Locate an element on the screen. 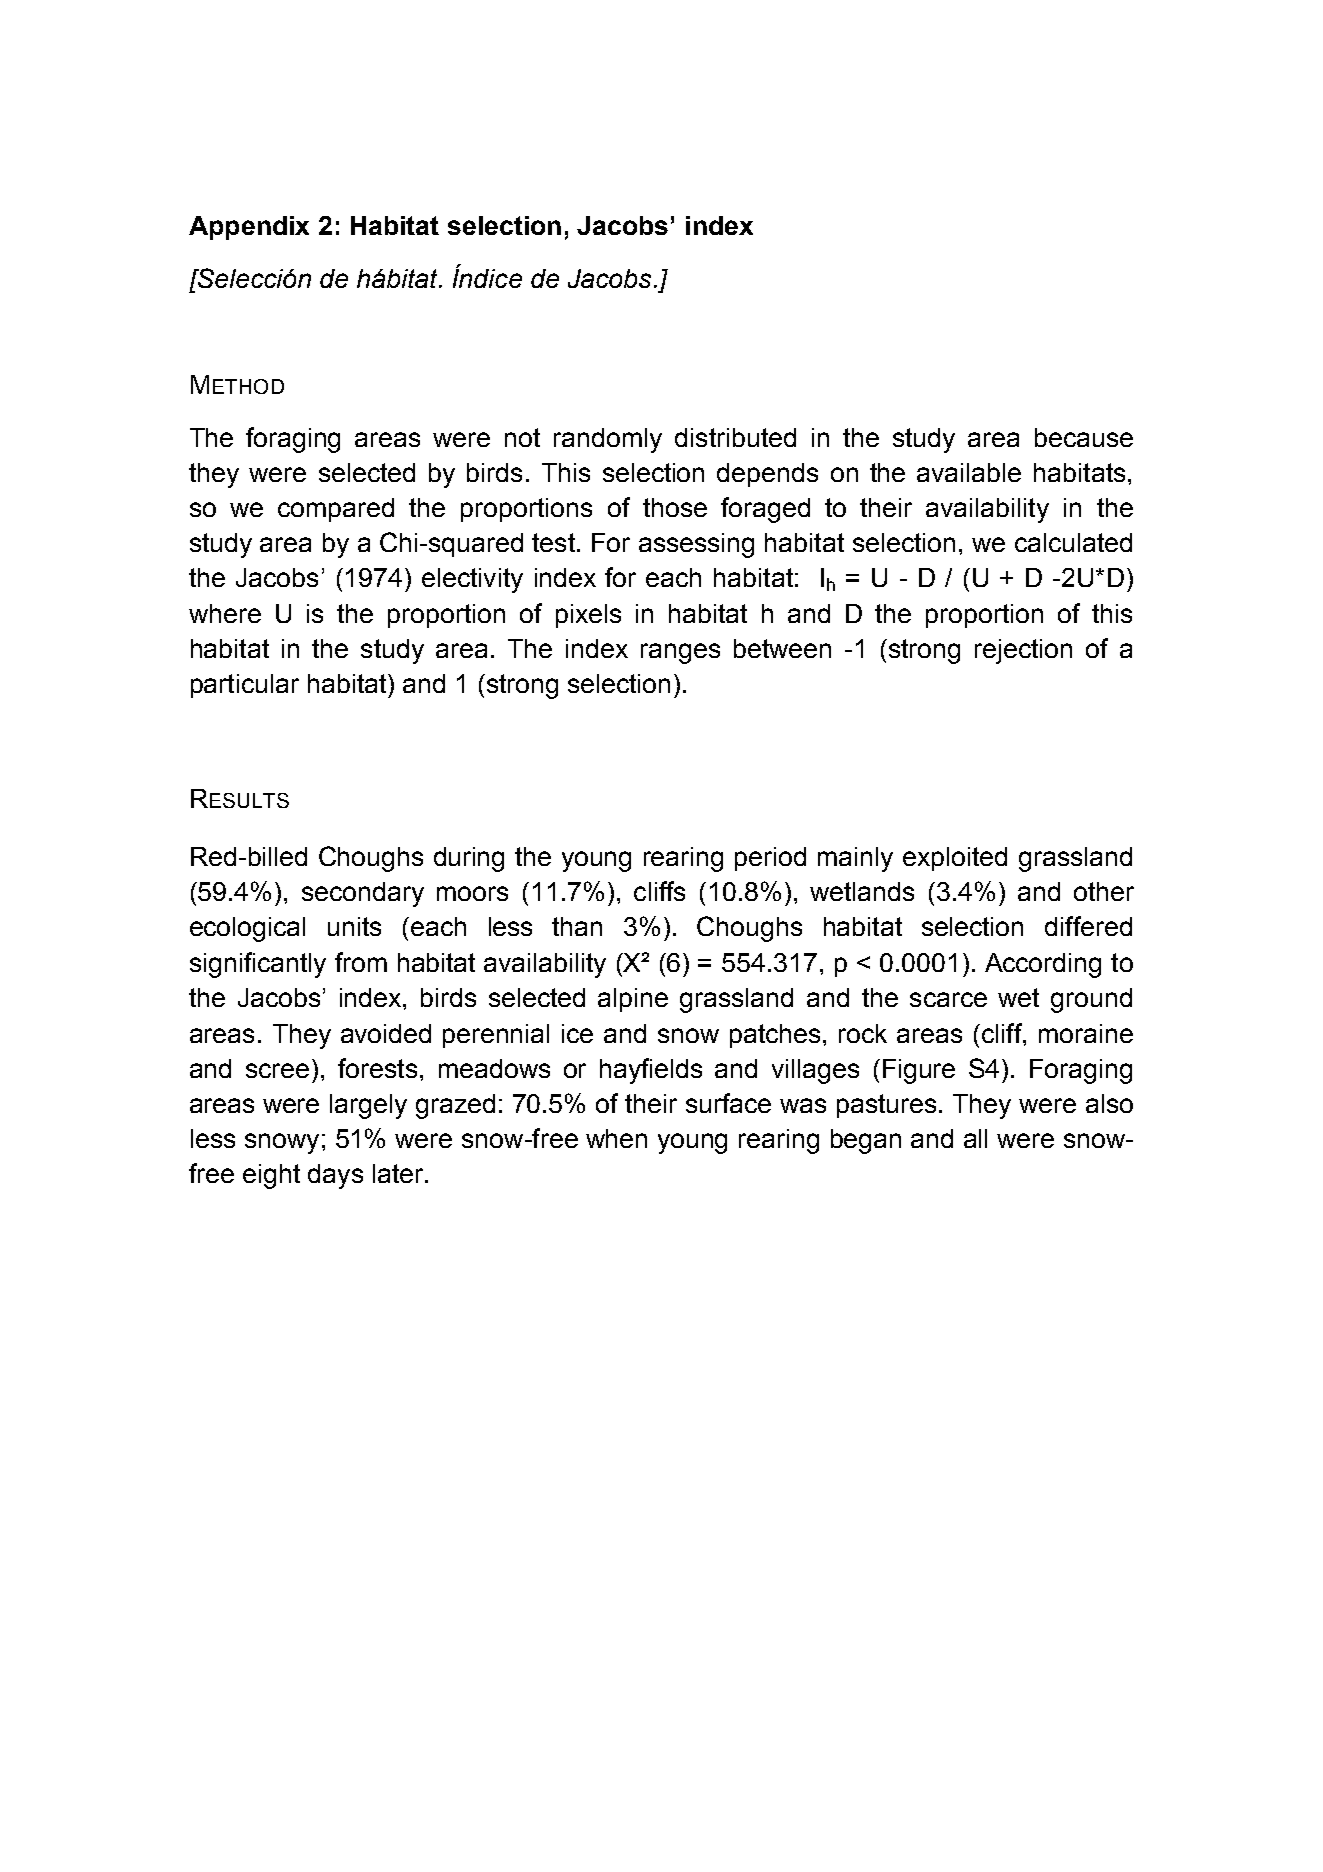  distributed is located at coordinates (735, 437).
